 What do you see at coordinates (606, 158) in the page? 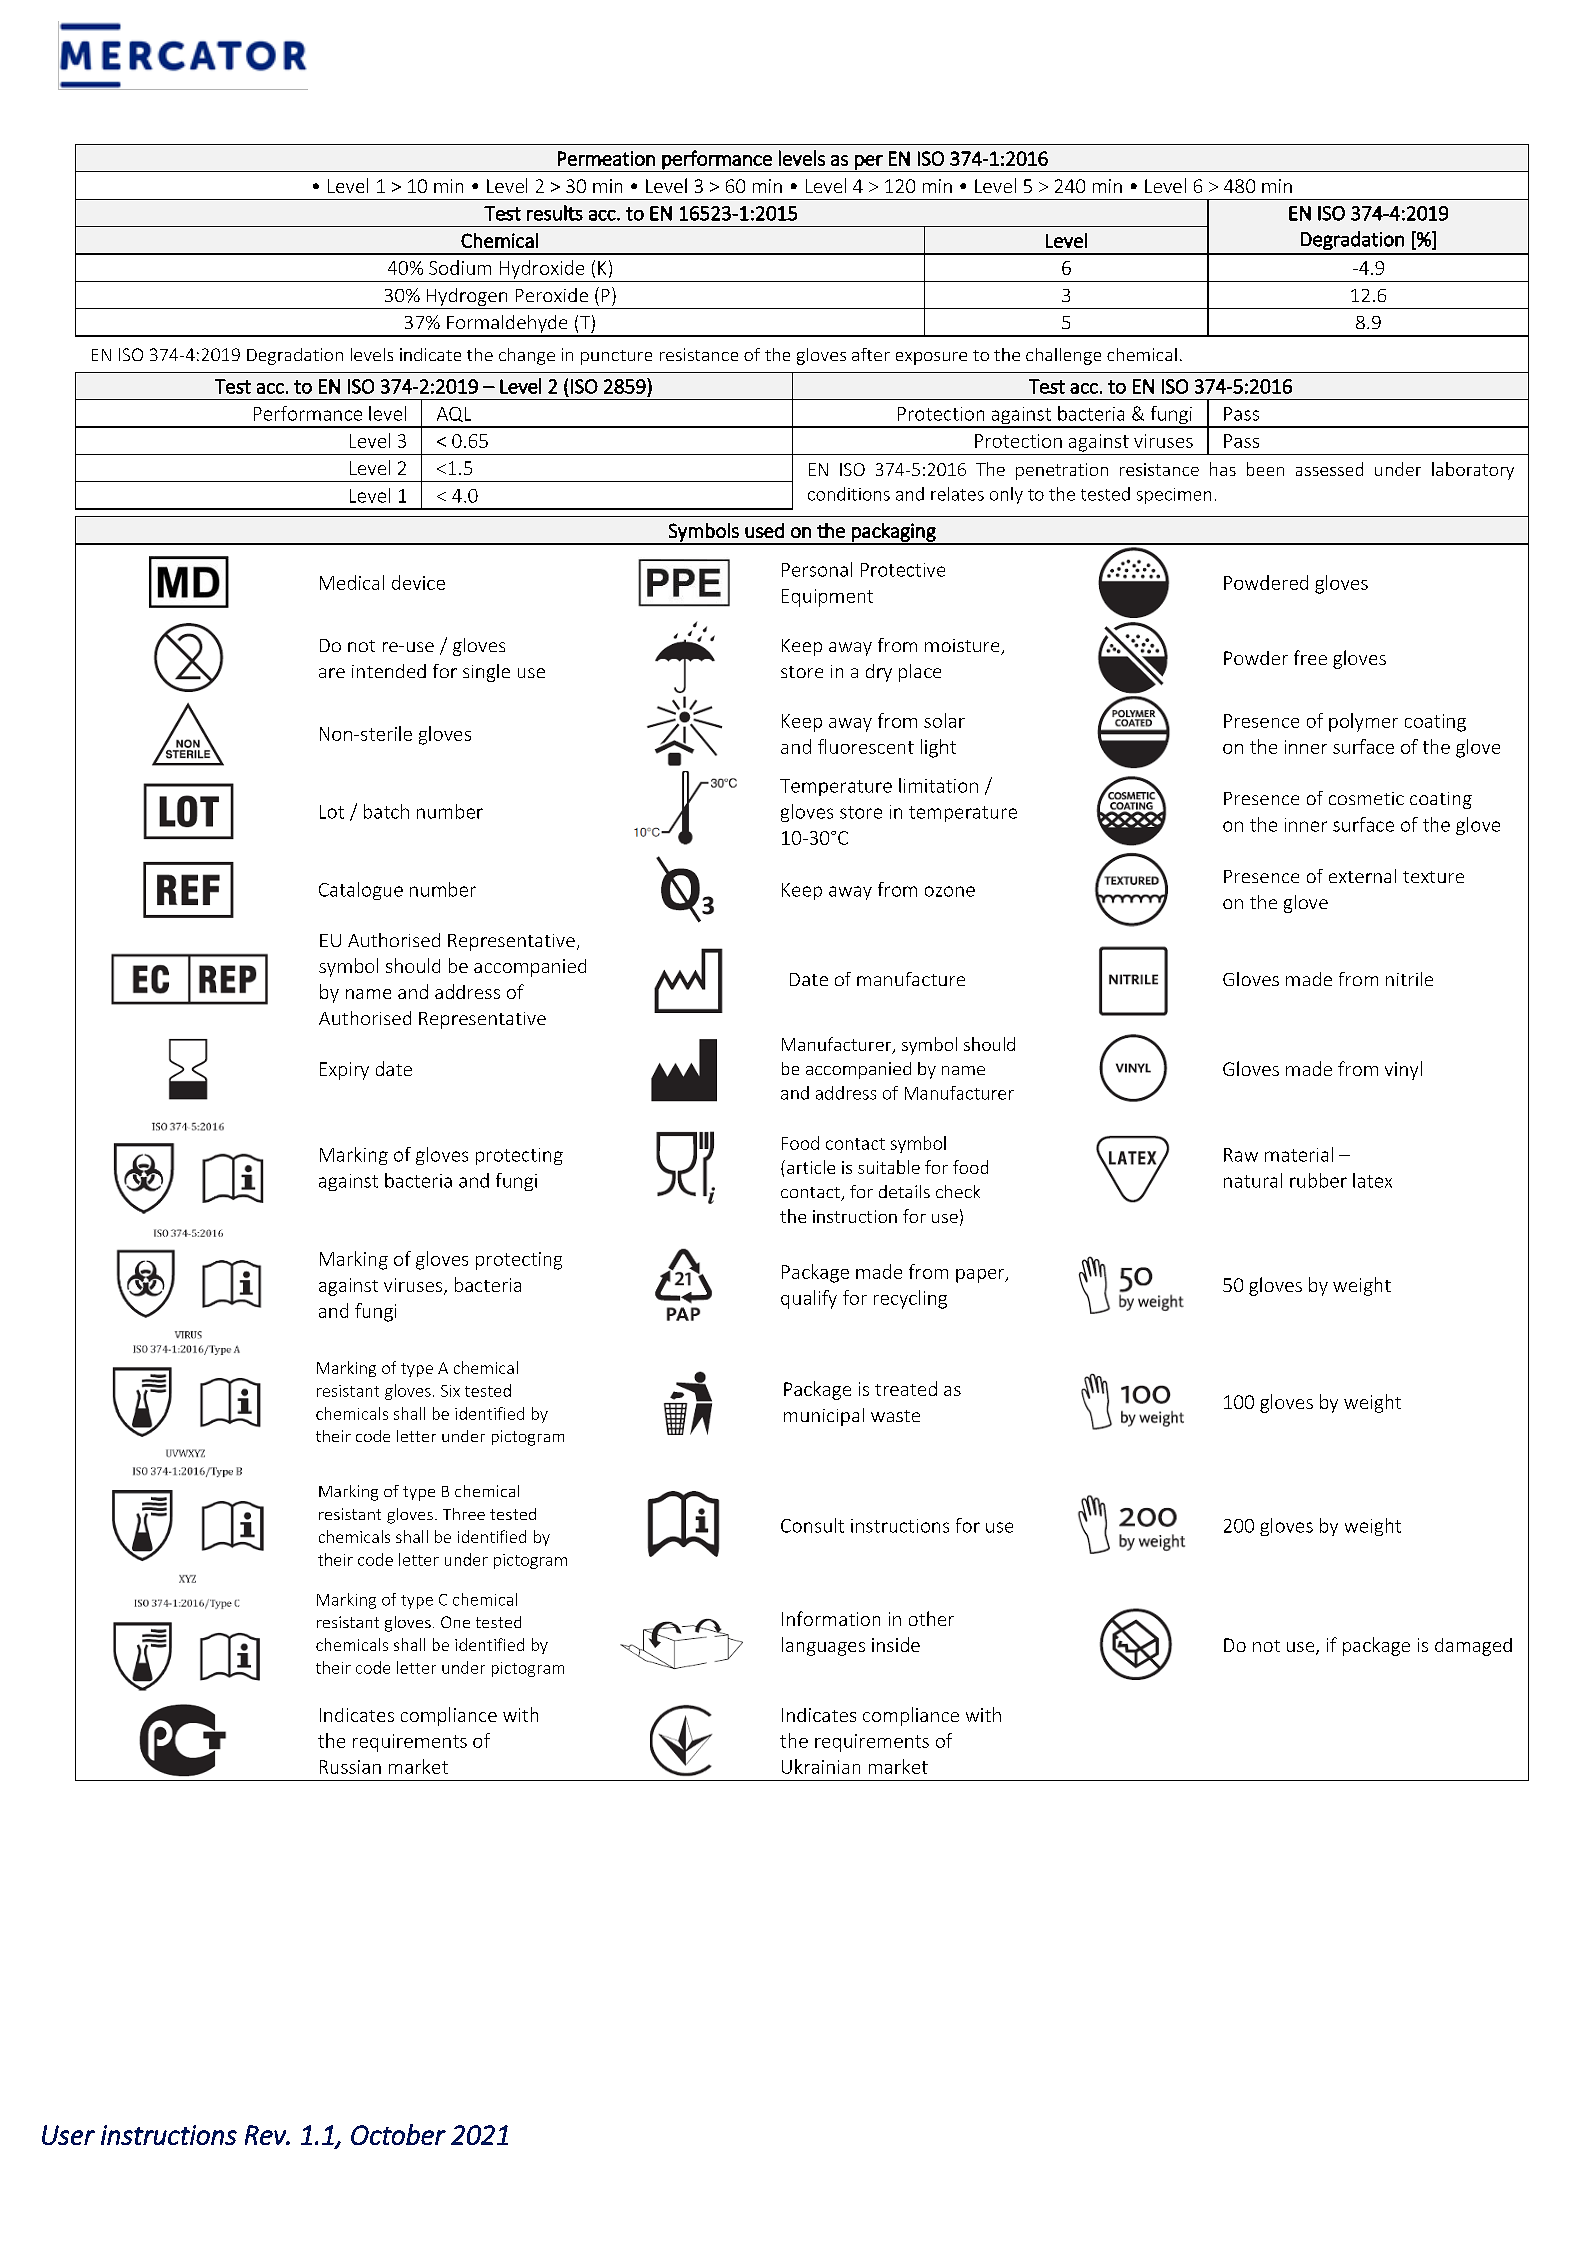
I see `Permeation` at bounding box center [606, 158].
